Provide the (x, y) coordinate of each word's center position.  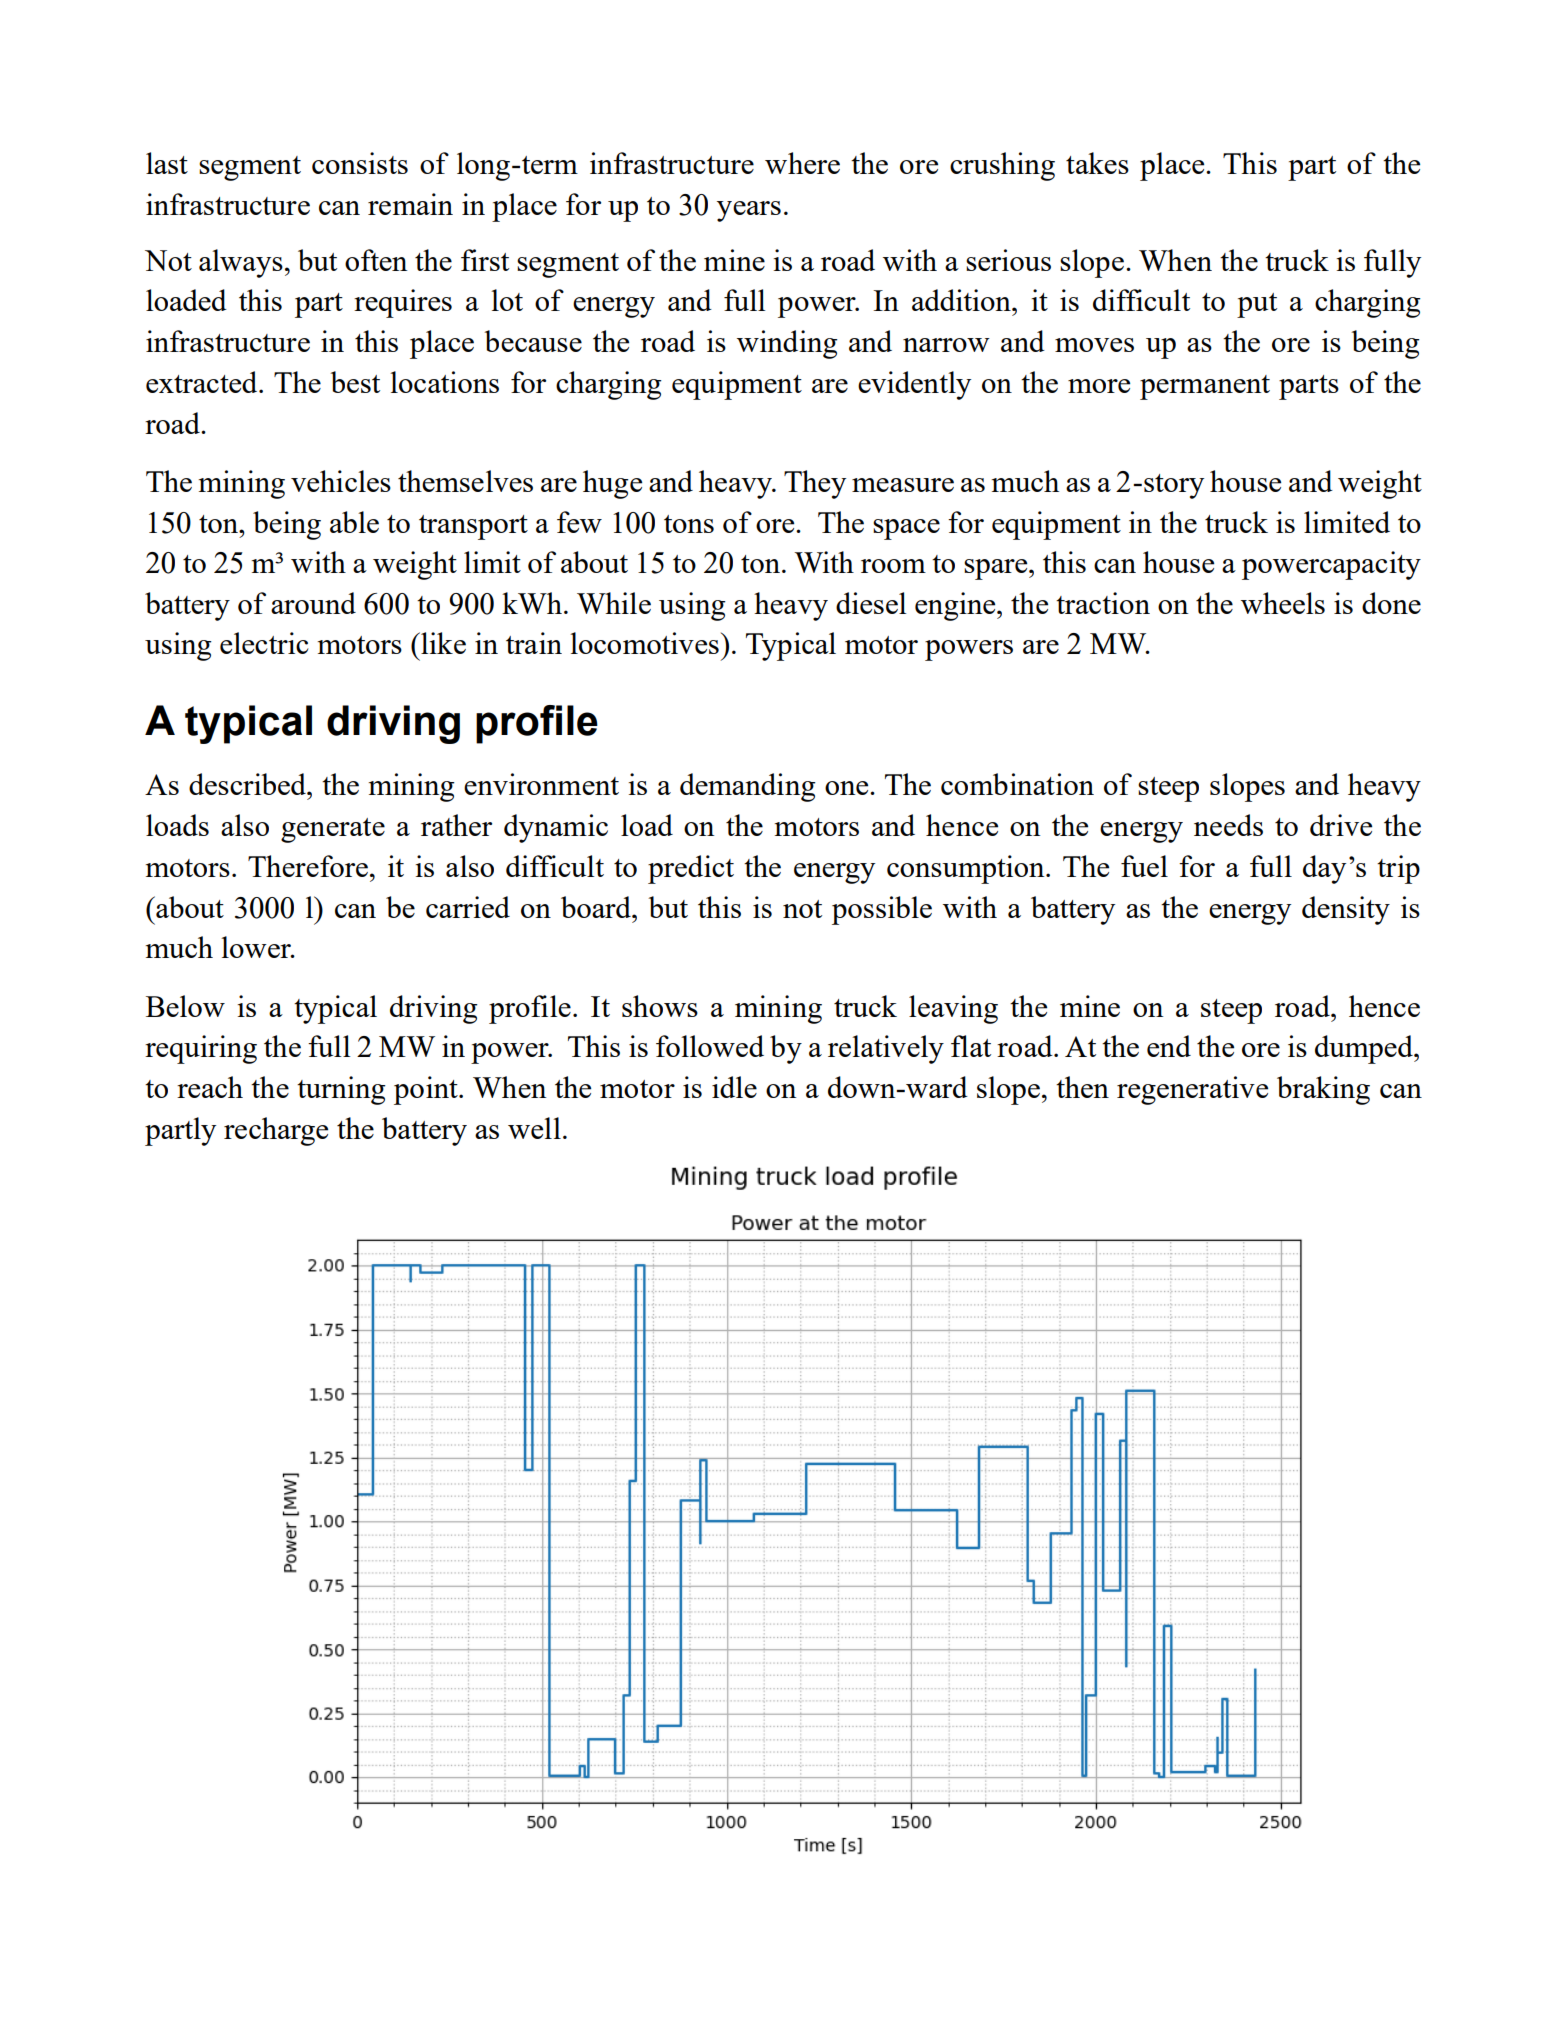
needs (1228, 825)
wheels (1283, 603)
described (248, 784)
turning (341, 1090)
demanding (748, 787)
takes (1097, 163)
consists (360, 163)
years (749, 211)
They (815, 484)
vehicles (341, 481)
